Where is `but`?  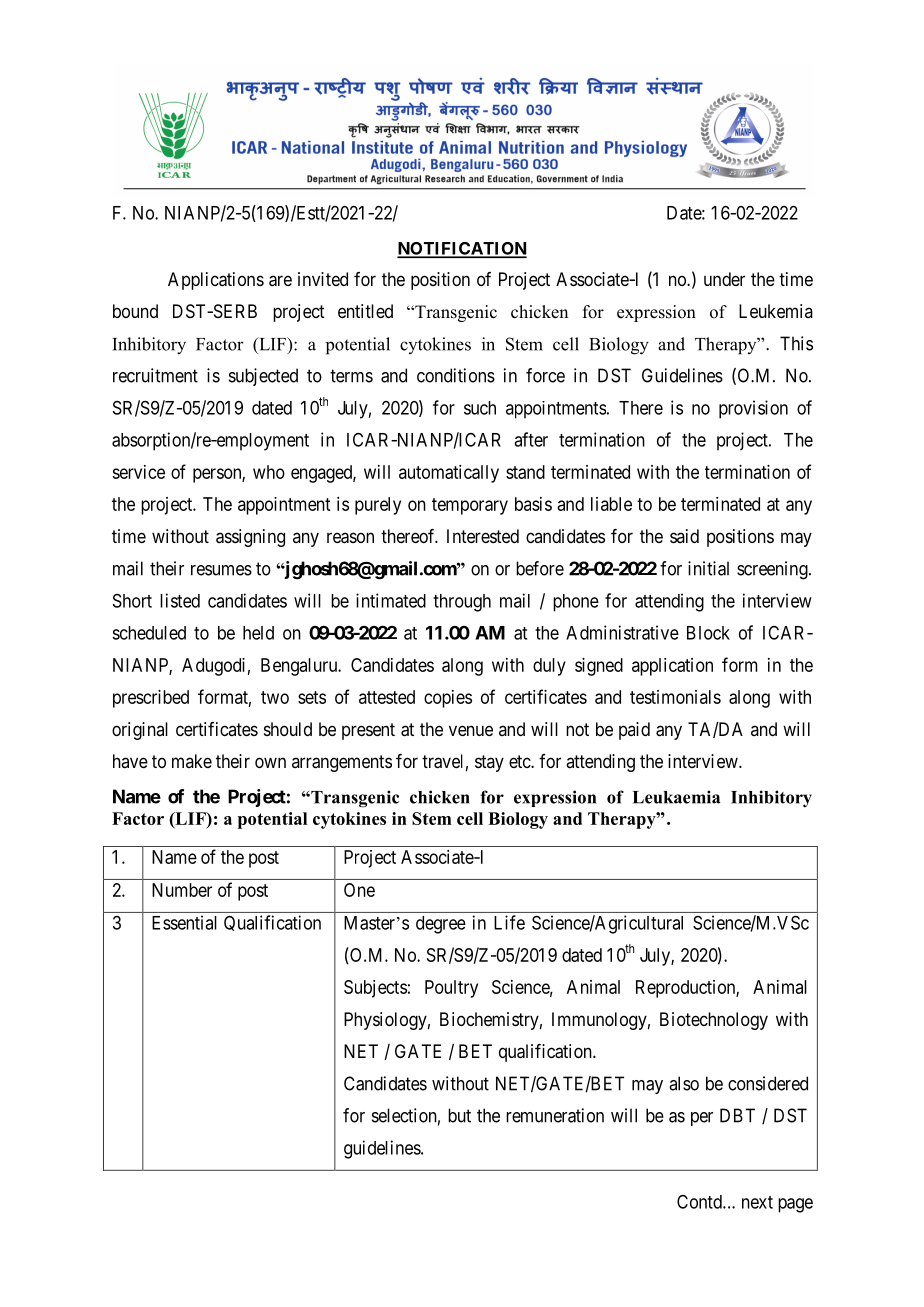 but is located at coordinates (459, 1115).
